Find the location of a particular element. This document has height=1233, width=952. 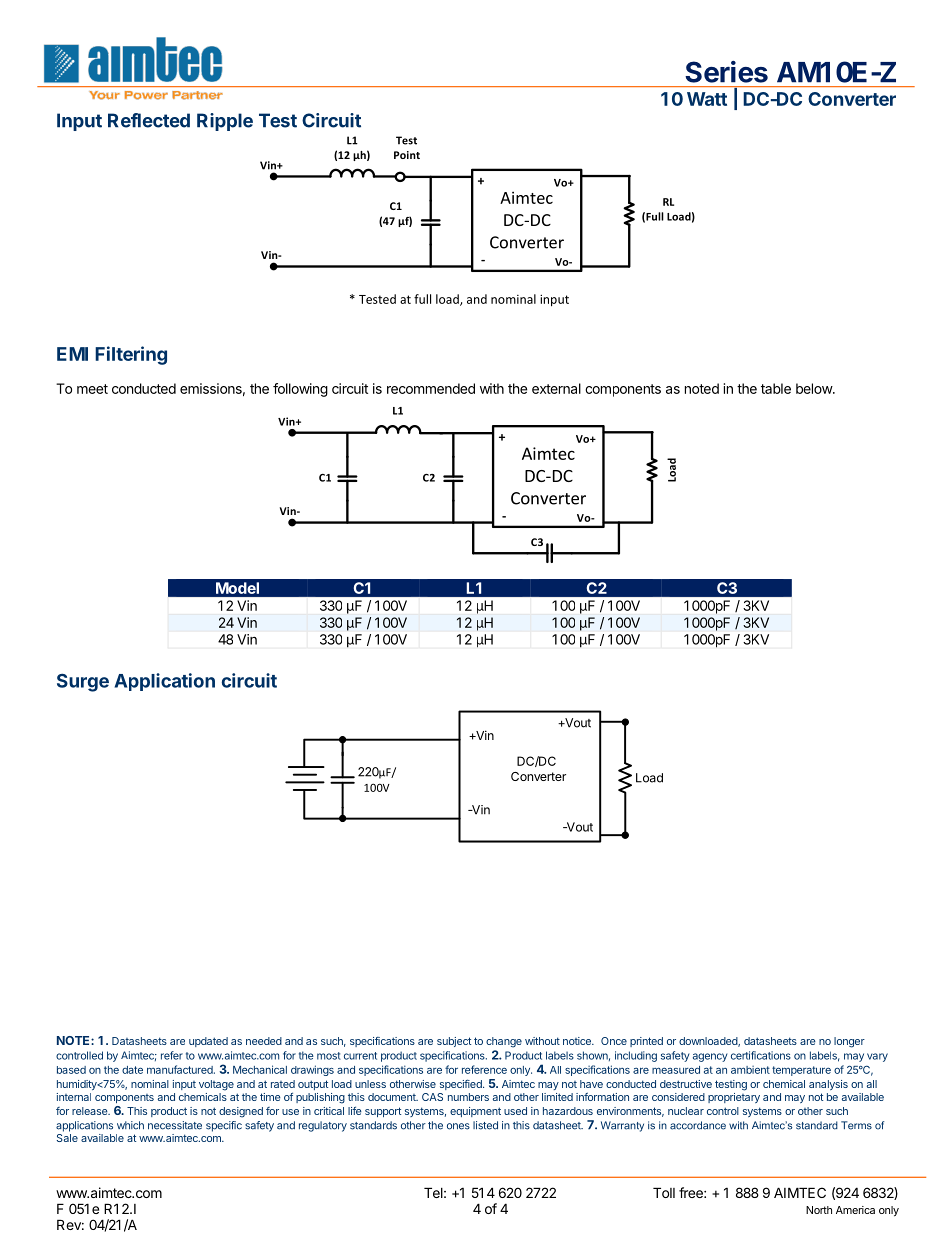

below is located at coordinates (815, 388).
